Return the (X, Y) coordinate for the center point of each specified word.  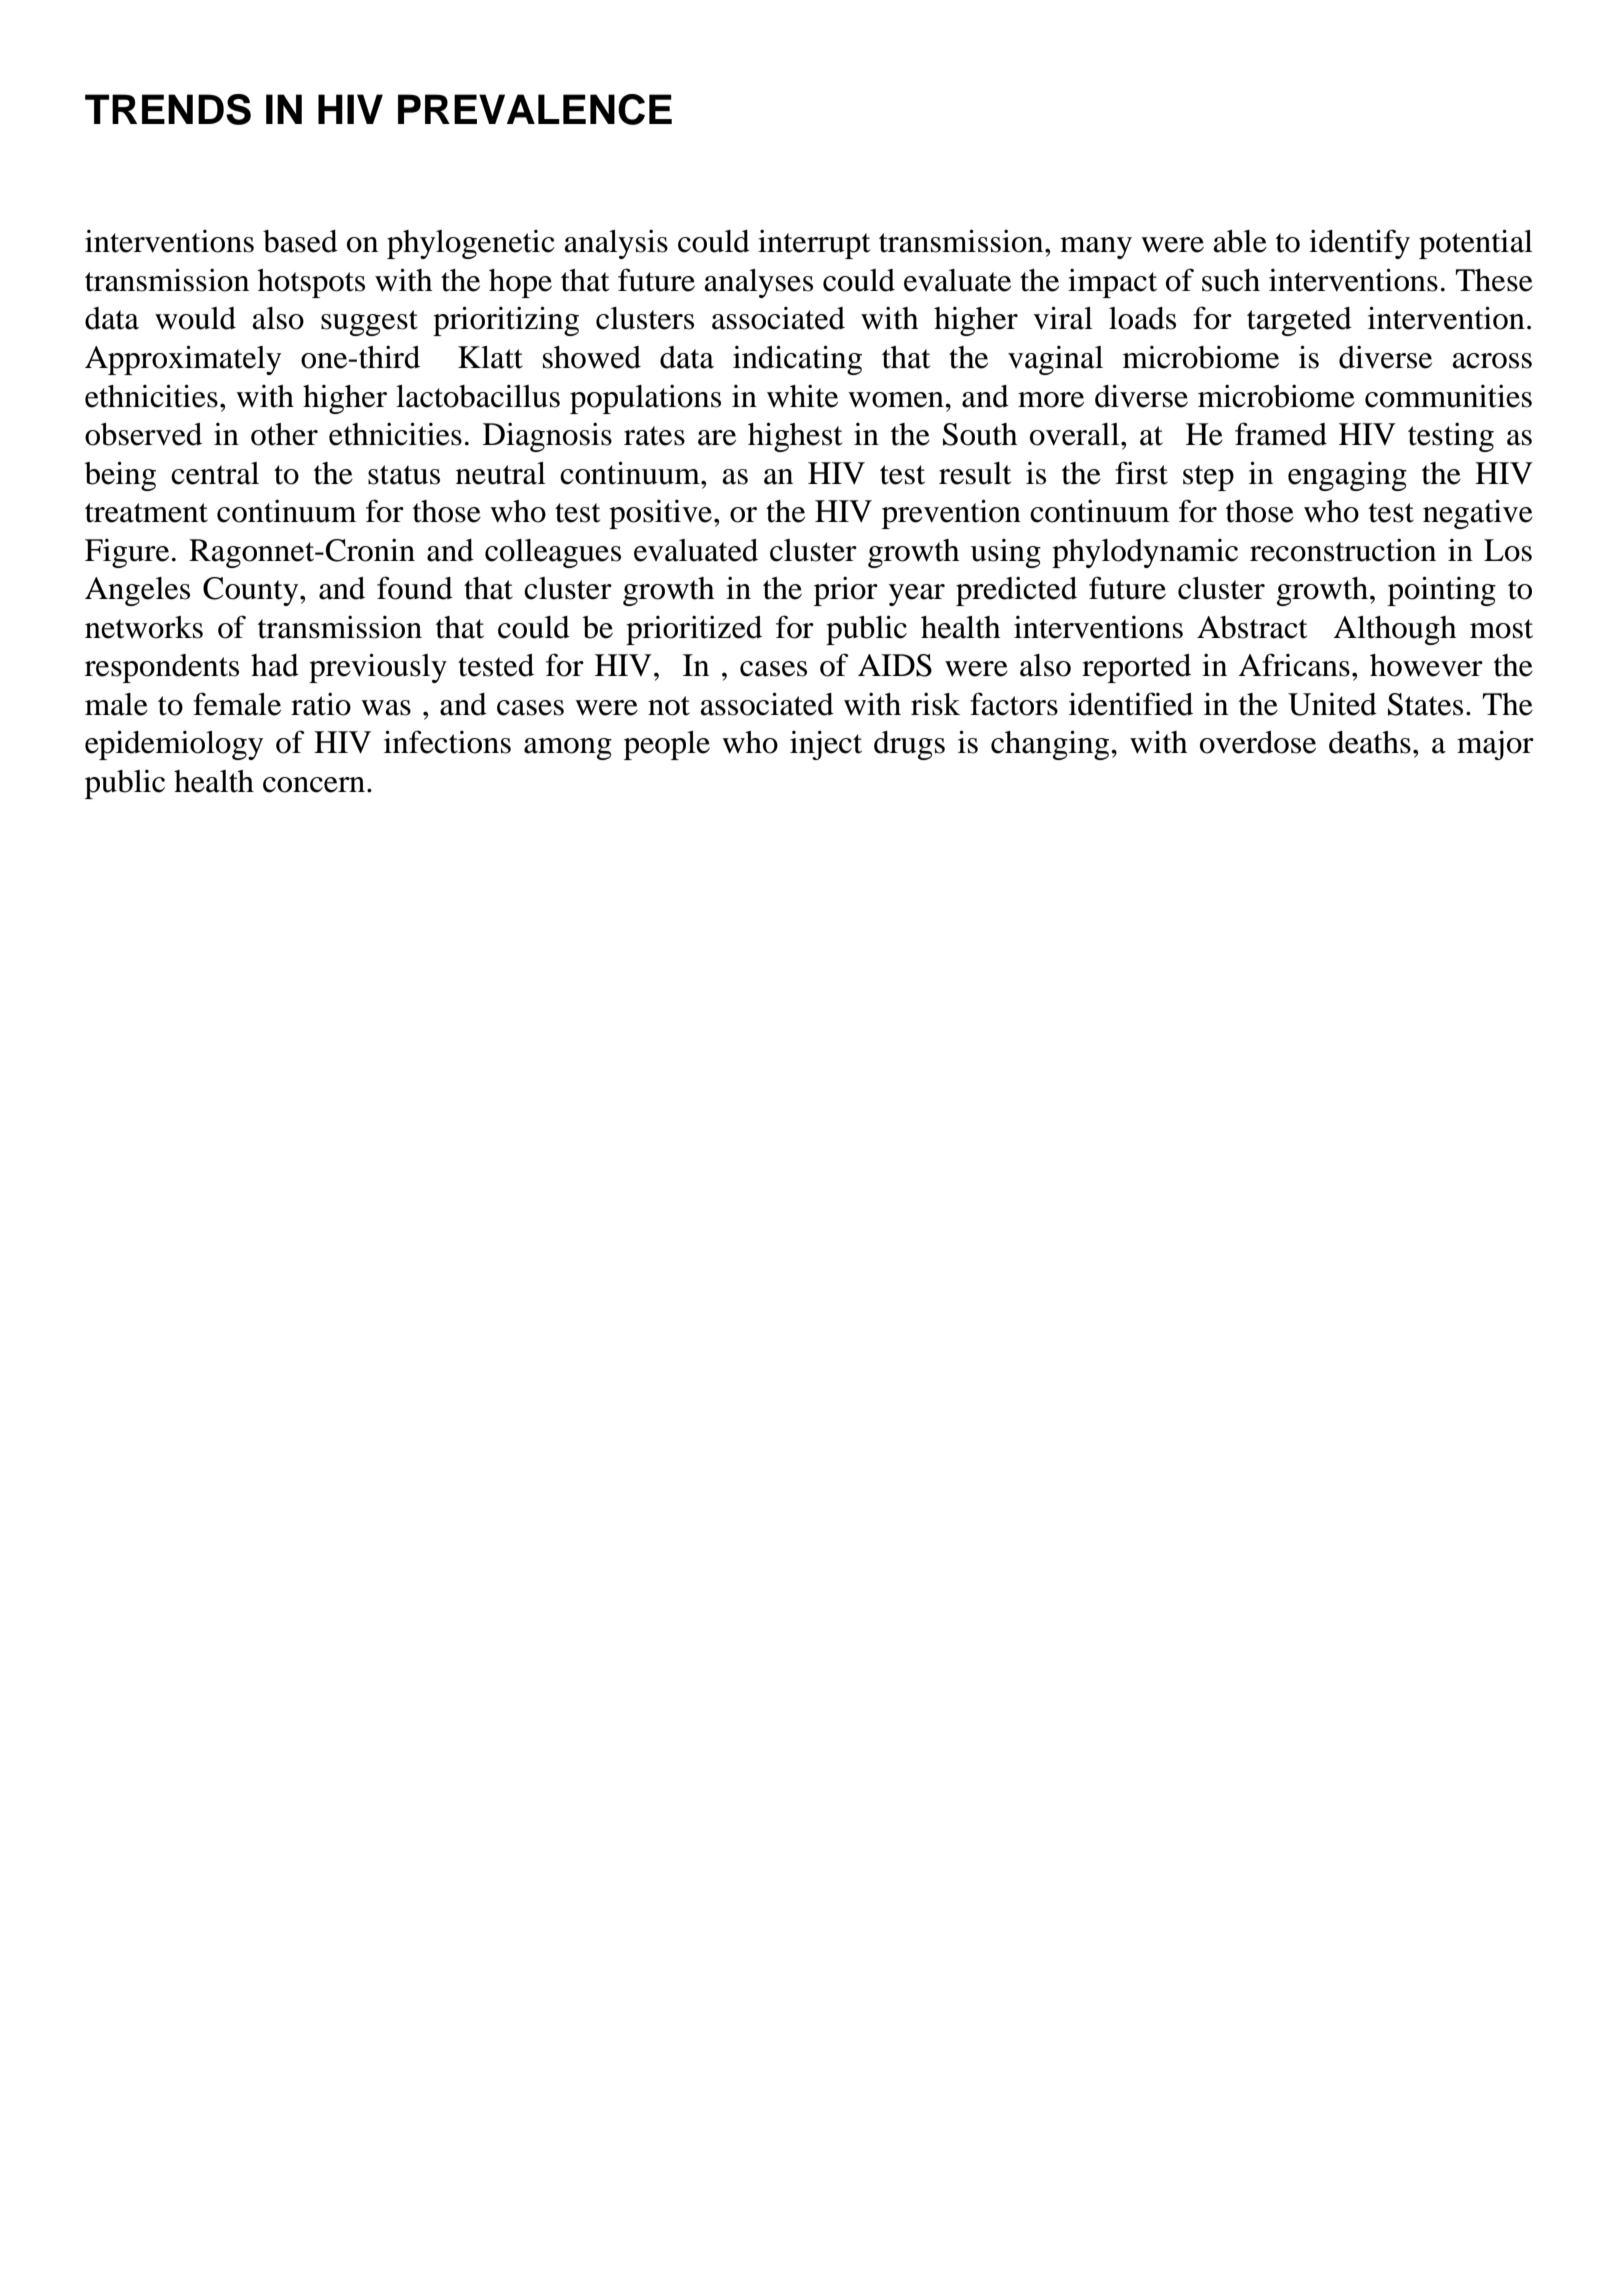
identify (1359, 244)
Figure (127, 553)
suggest (369, 323)
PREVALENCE (535, 109)
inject (826, 745)
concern (315, 785)
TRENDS (168, 109)
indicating (797, 360)
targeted (1299, 321)
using (1006, 553)
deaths (1370, 742)
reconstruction (1343, 550)
